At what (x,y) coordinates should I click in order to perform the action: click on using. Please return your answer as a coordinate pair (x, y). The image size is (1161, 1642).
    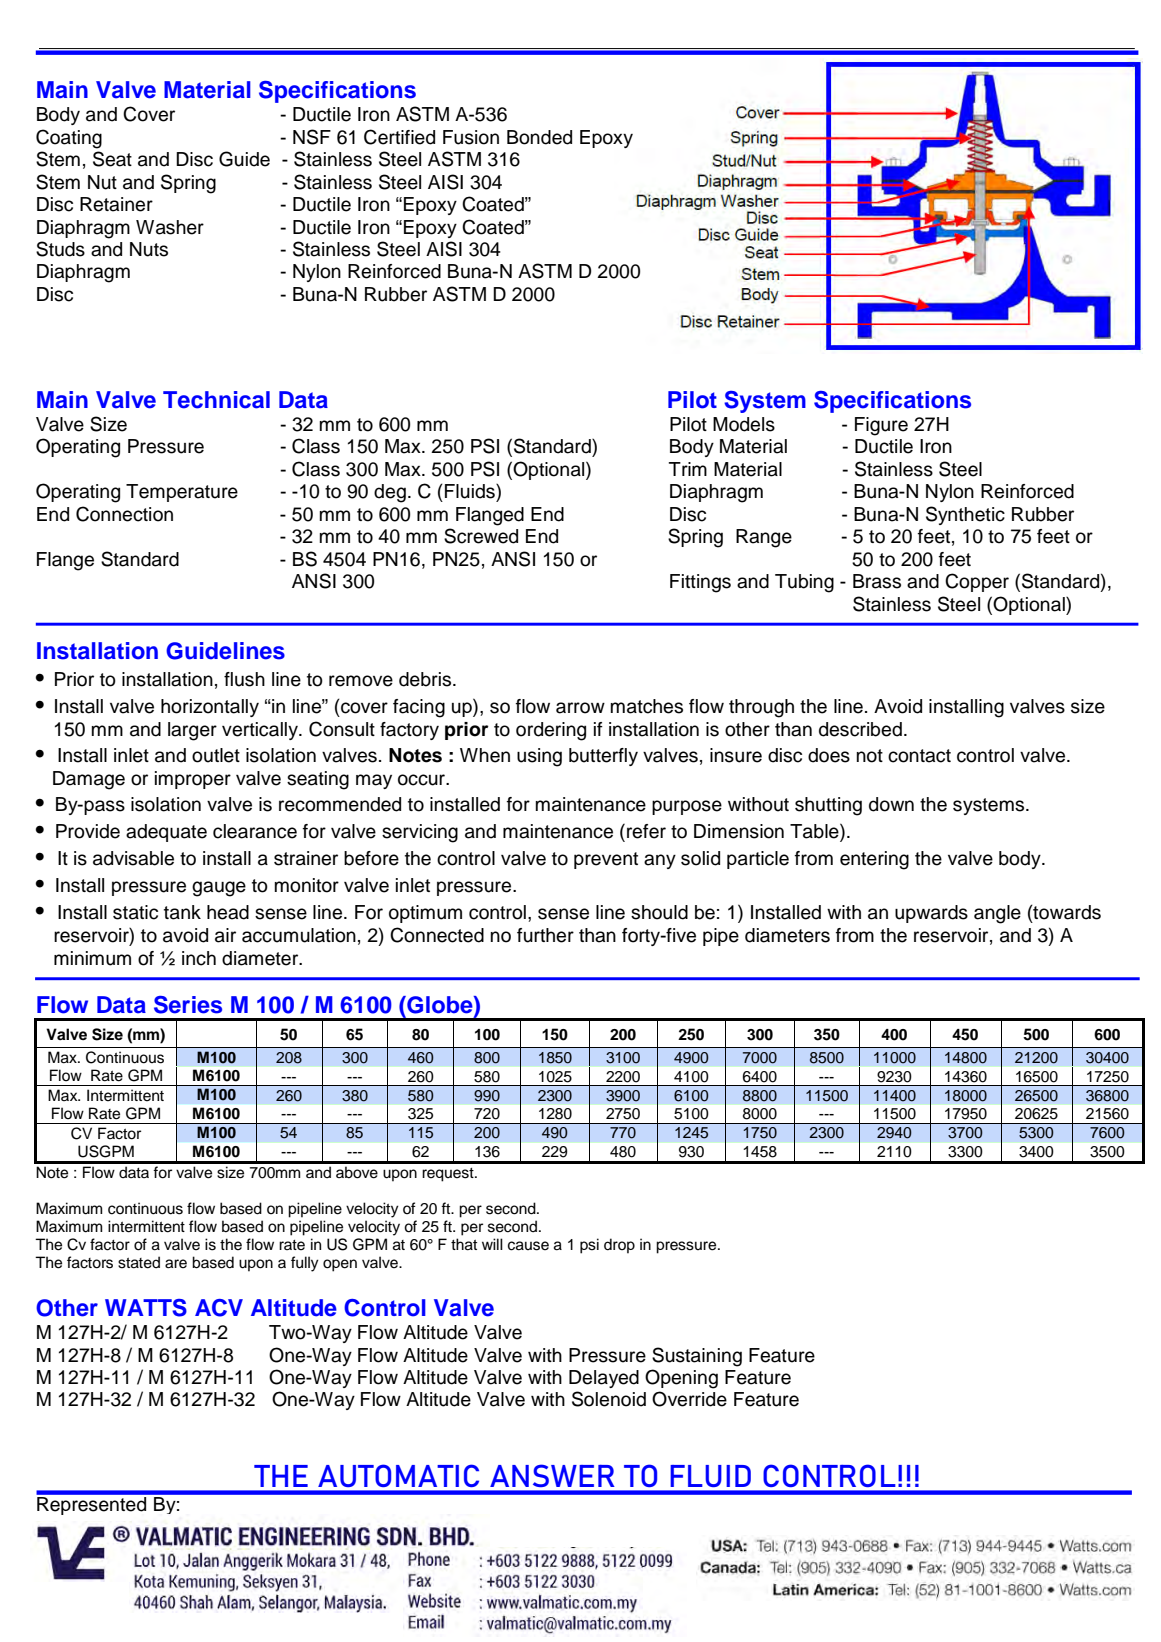
    Looking at the image, I should click on (539, 757).
